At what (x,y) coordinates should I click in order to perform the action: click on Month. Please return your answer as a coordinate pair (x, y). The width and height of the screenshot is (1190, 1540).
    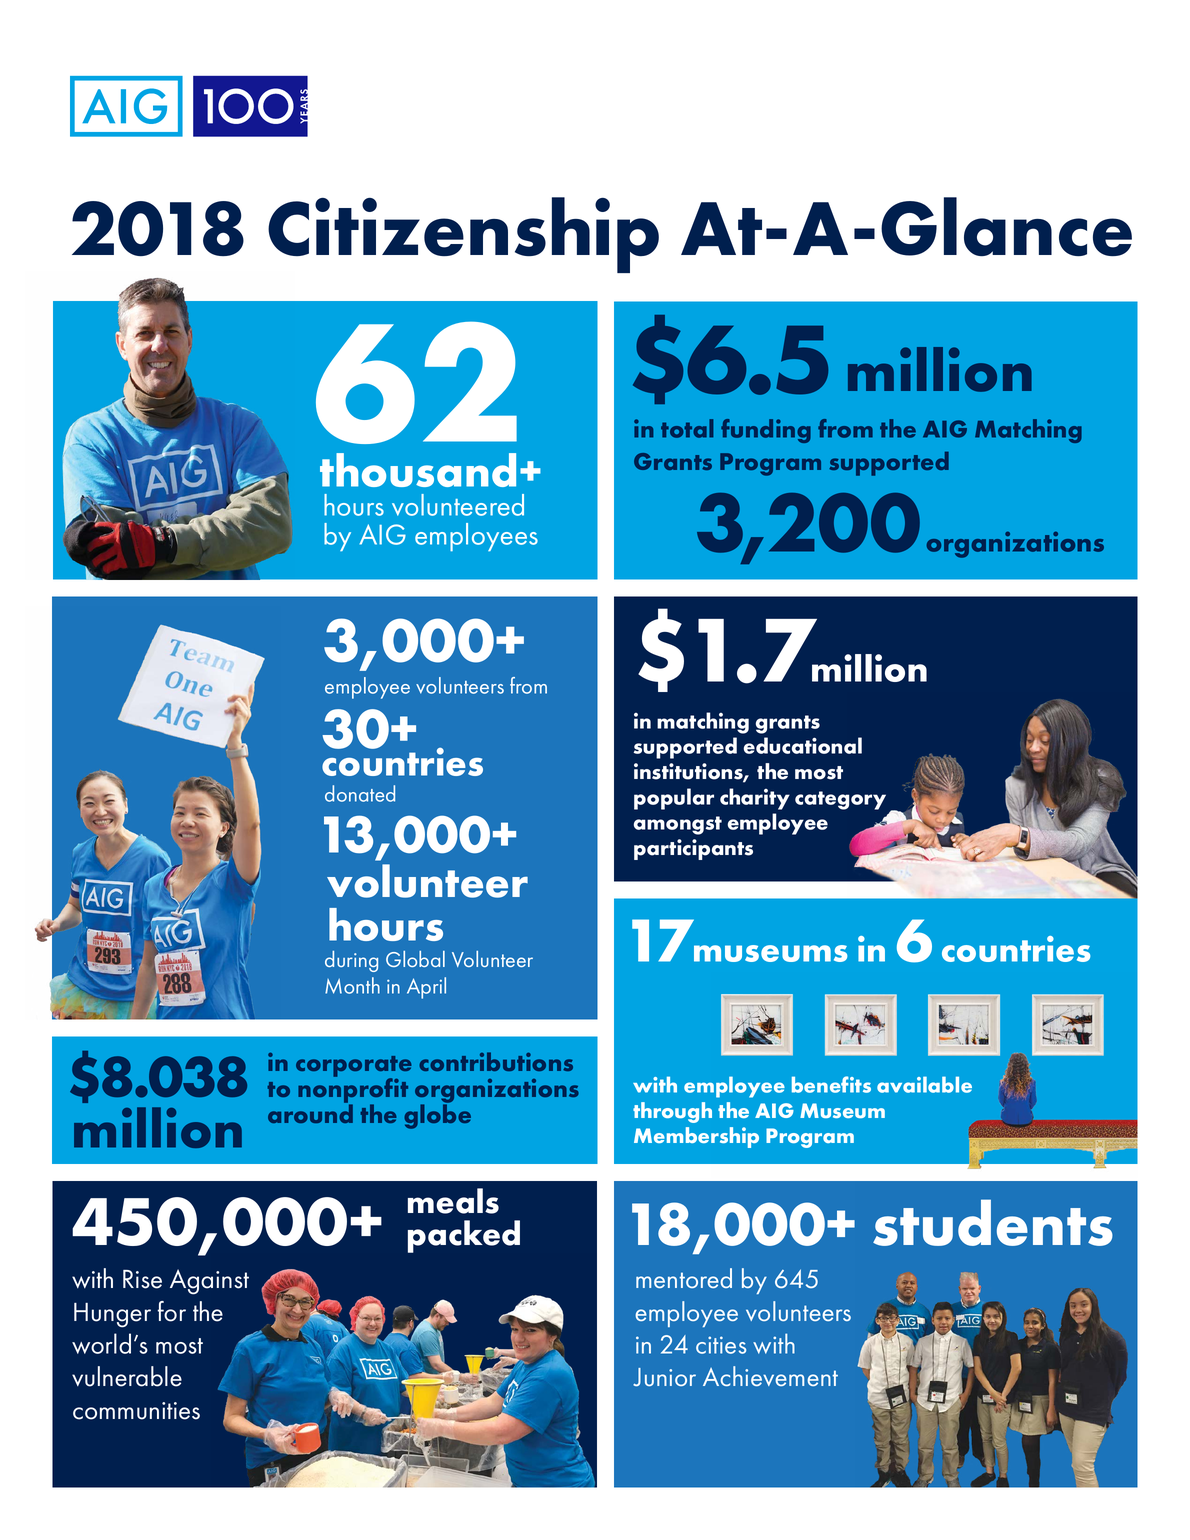
    Looking at the image, I should click on (352, 985).
